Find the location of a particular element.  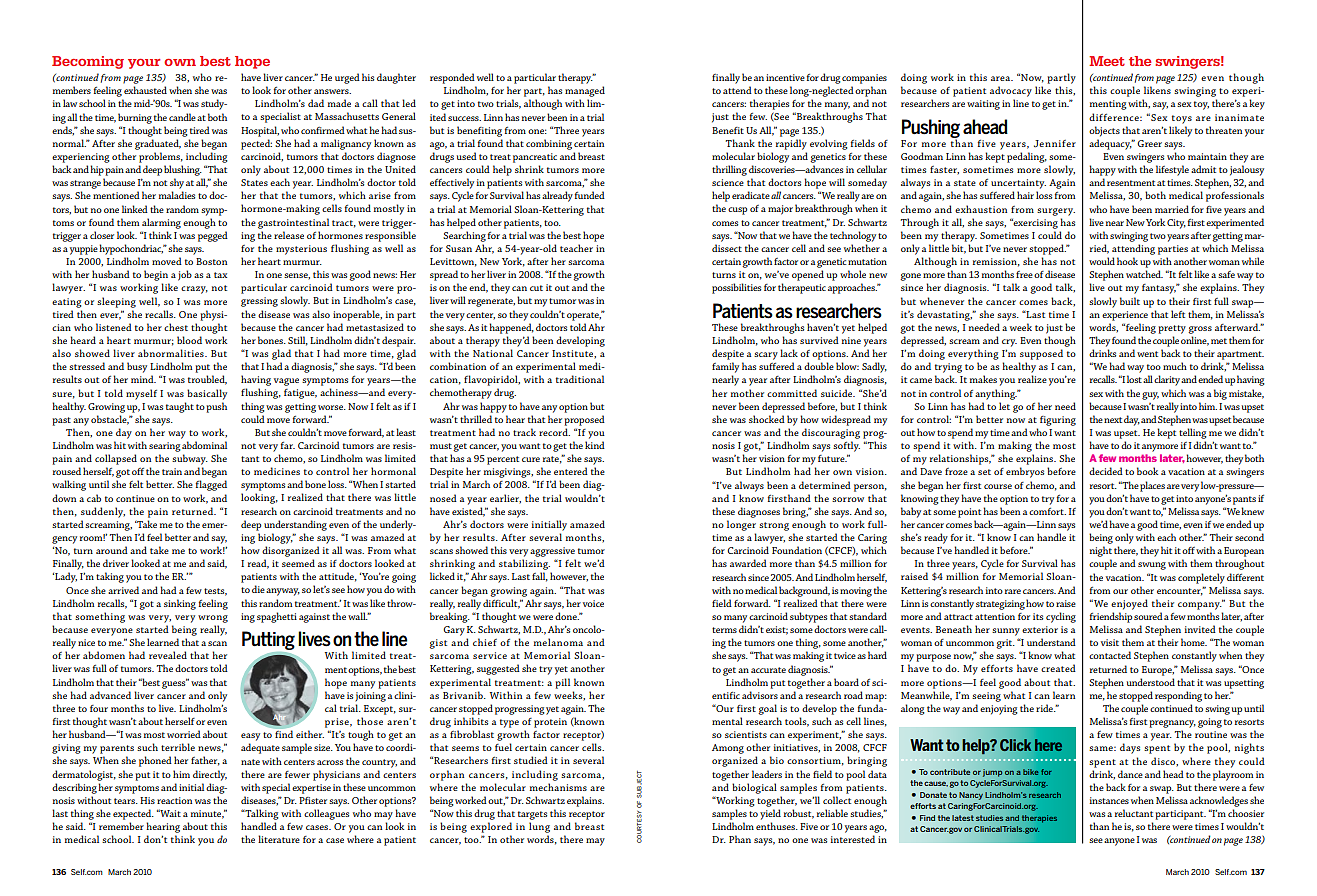

toys is located at coordinates (1182, 119).
